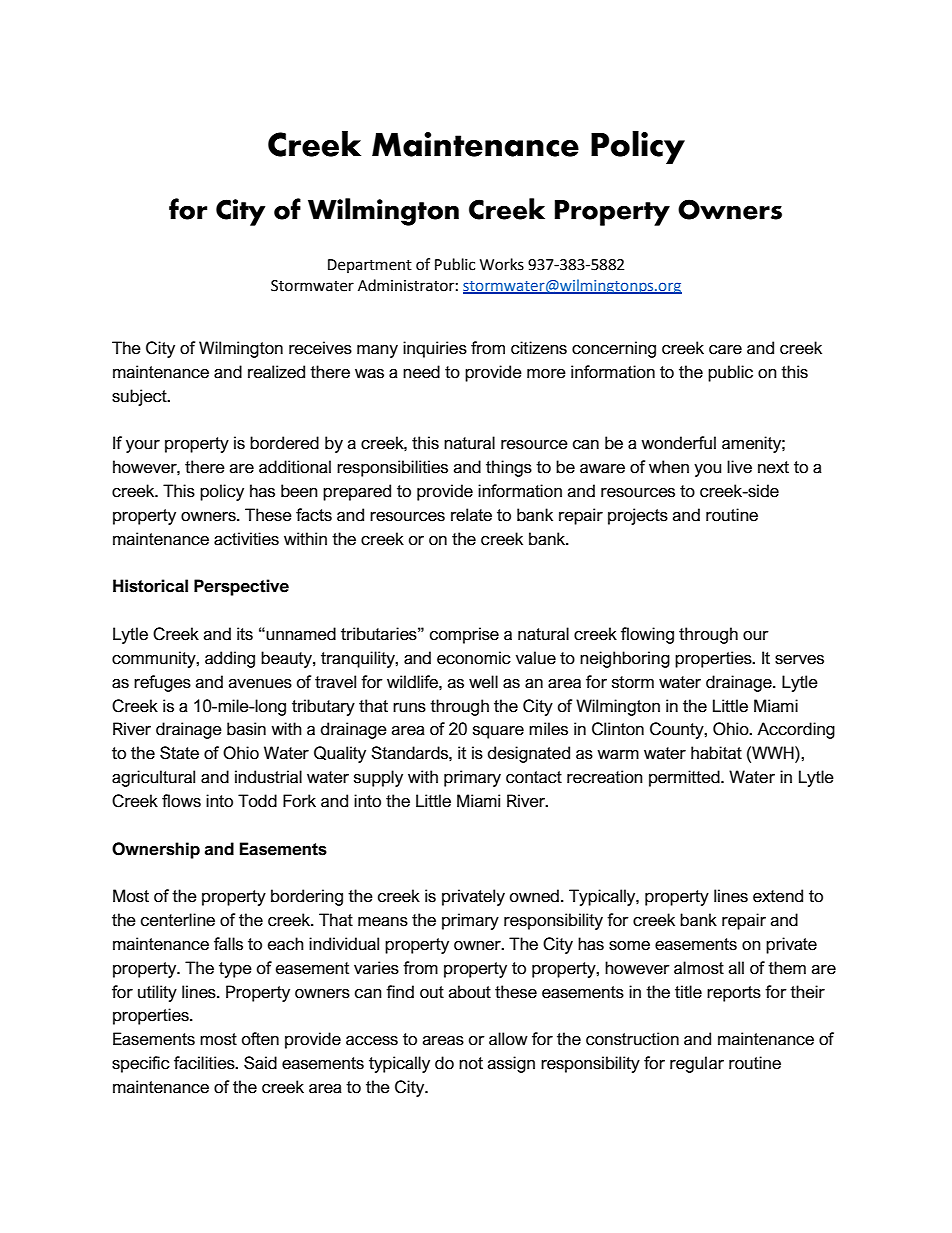  Describe the element at coordinates (725, 350) in the screenshot. I see `care` at that location.
